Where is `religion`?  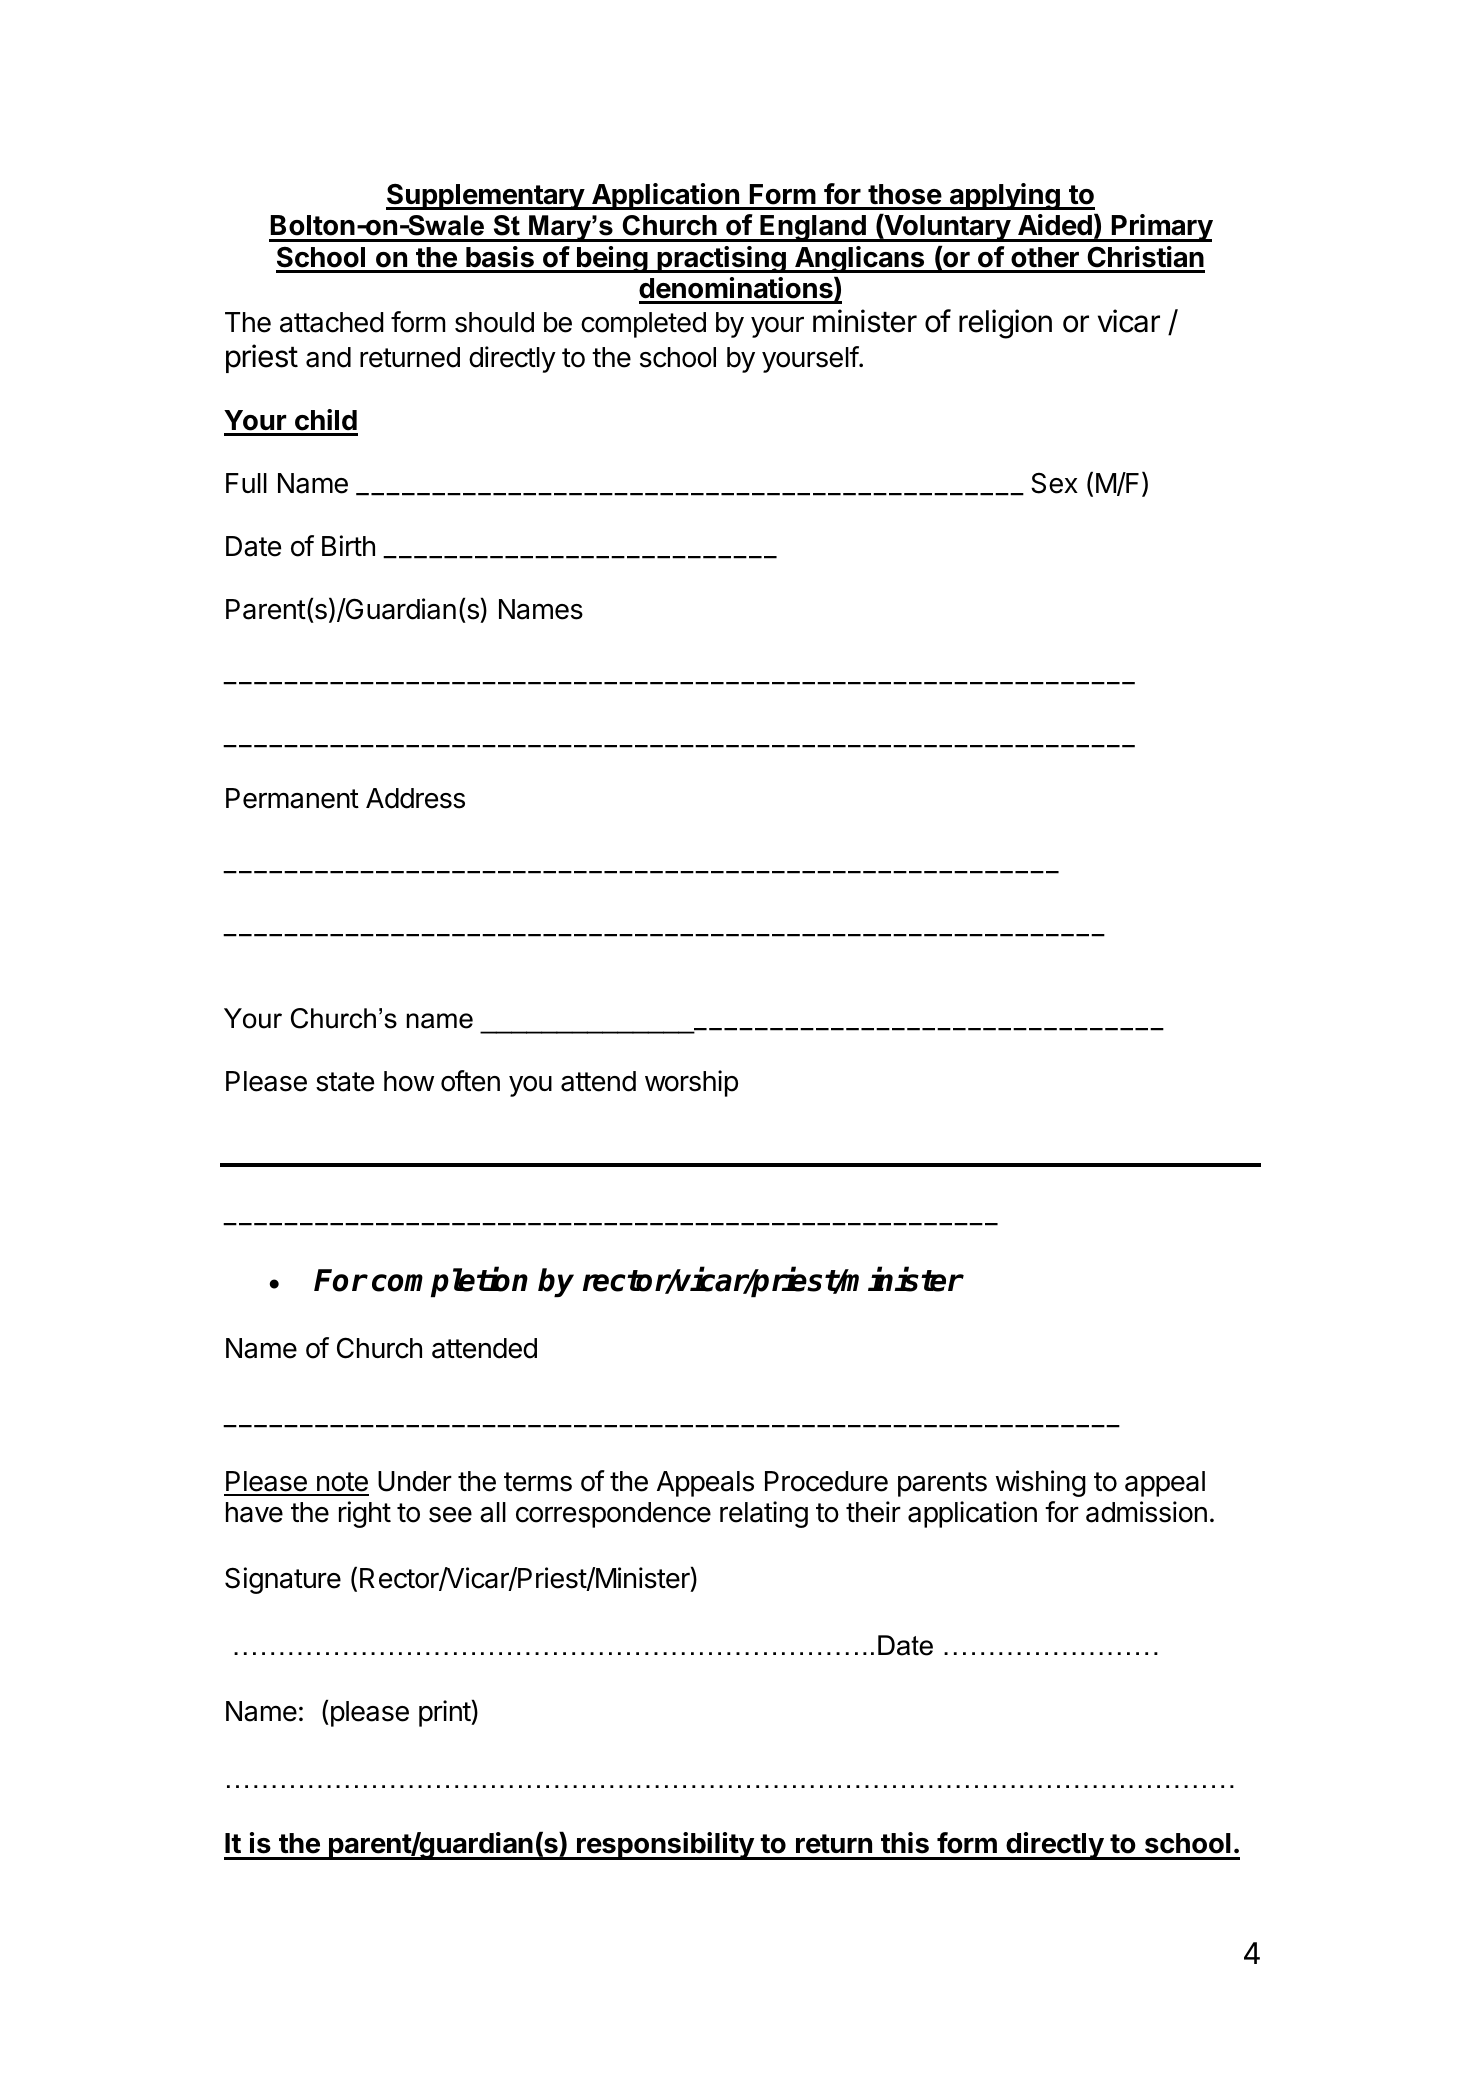 religion is located at coordinates (1005, 324).
